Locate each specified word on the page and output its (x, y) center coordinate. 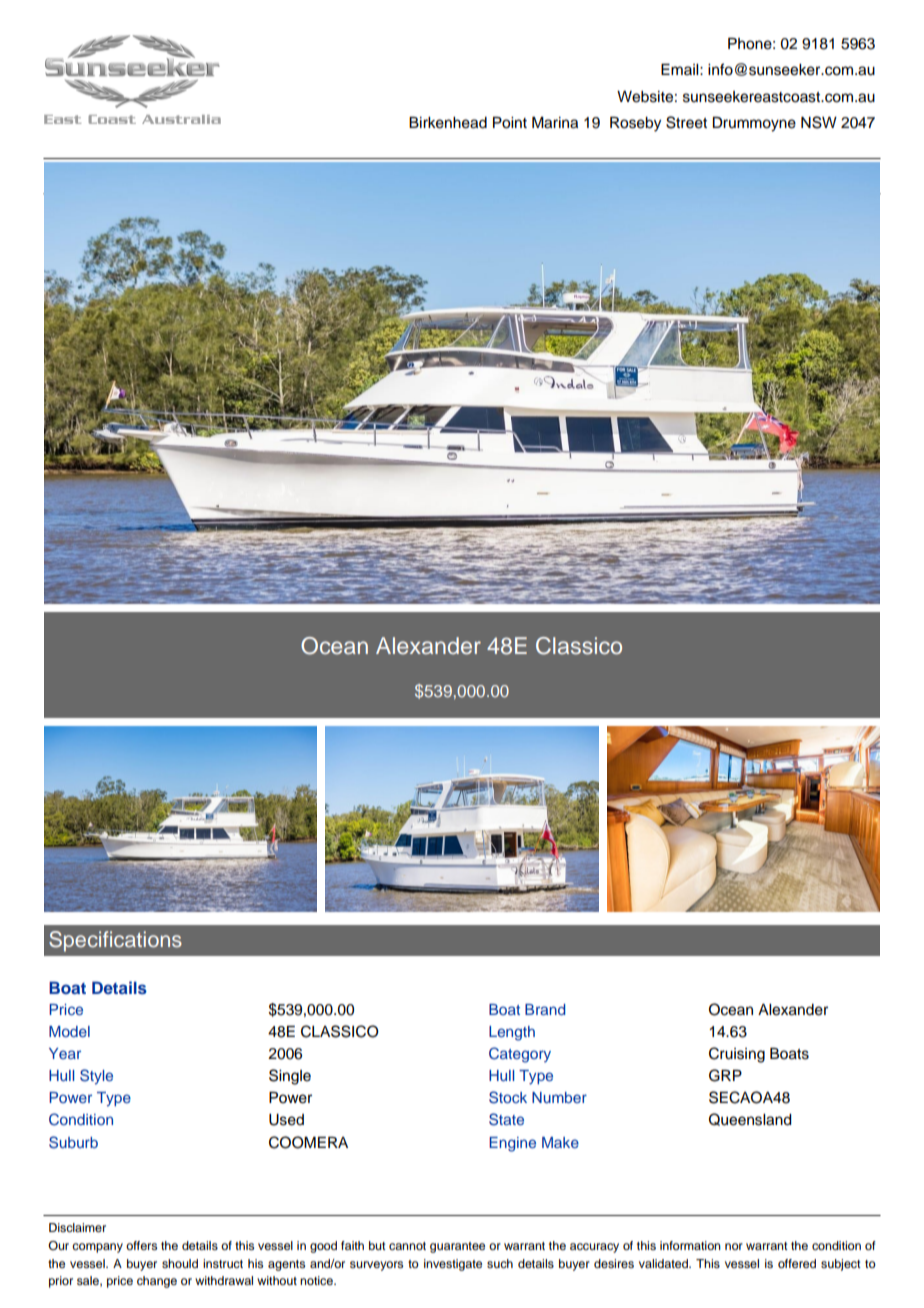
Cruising (737, 1055)
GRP (725, 1075)
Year (65, 1053)
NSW (819, 122)
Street (686, 122)
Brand (545, 1009)
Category (520, 1055)
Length (512, 1033)
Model (69, 1031)
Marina (555, 123)
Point (510, 123)
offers (141, 1245)
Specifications (115, 941)
